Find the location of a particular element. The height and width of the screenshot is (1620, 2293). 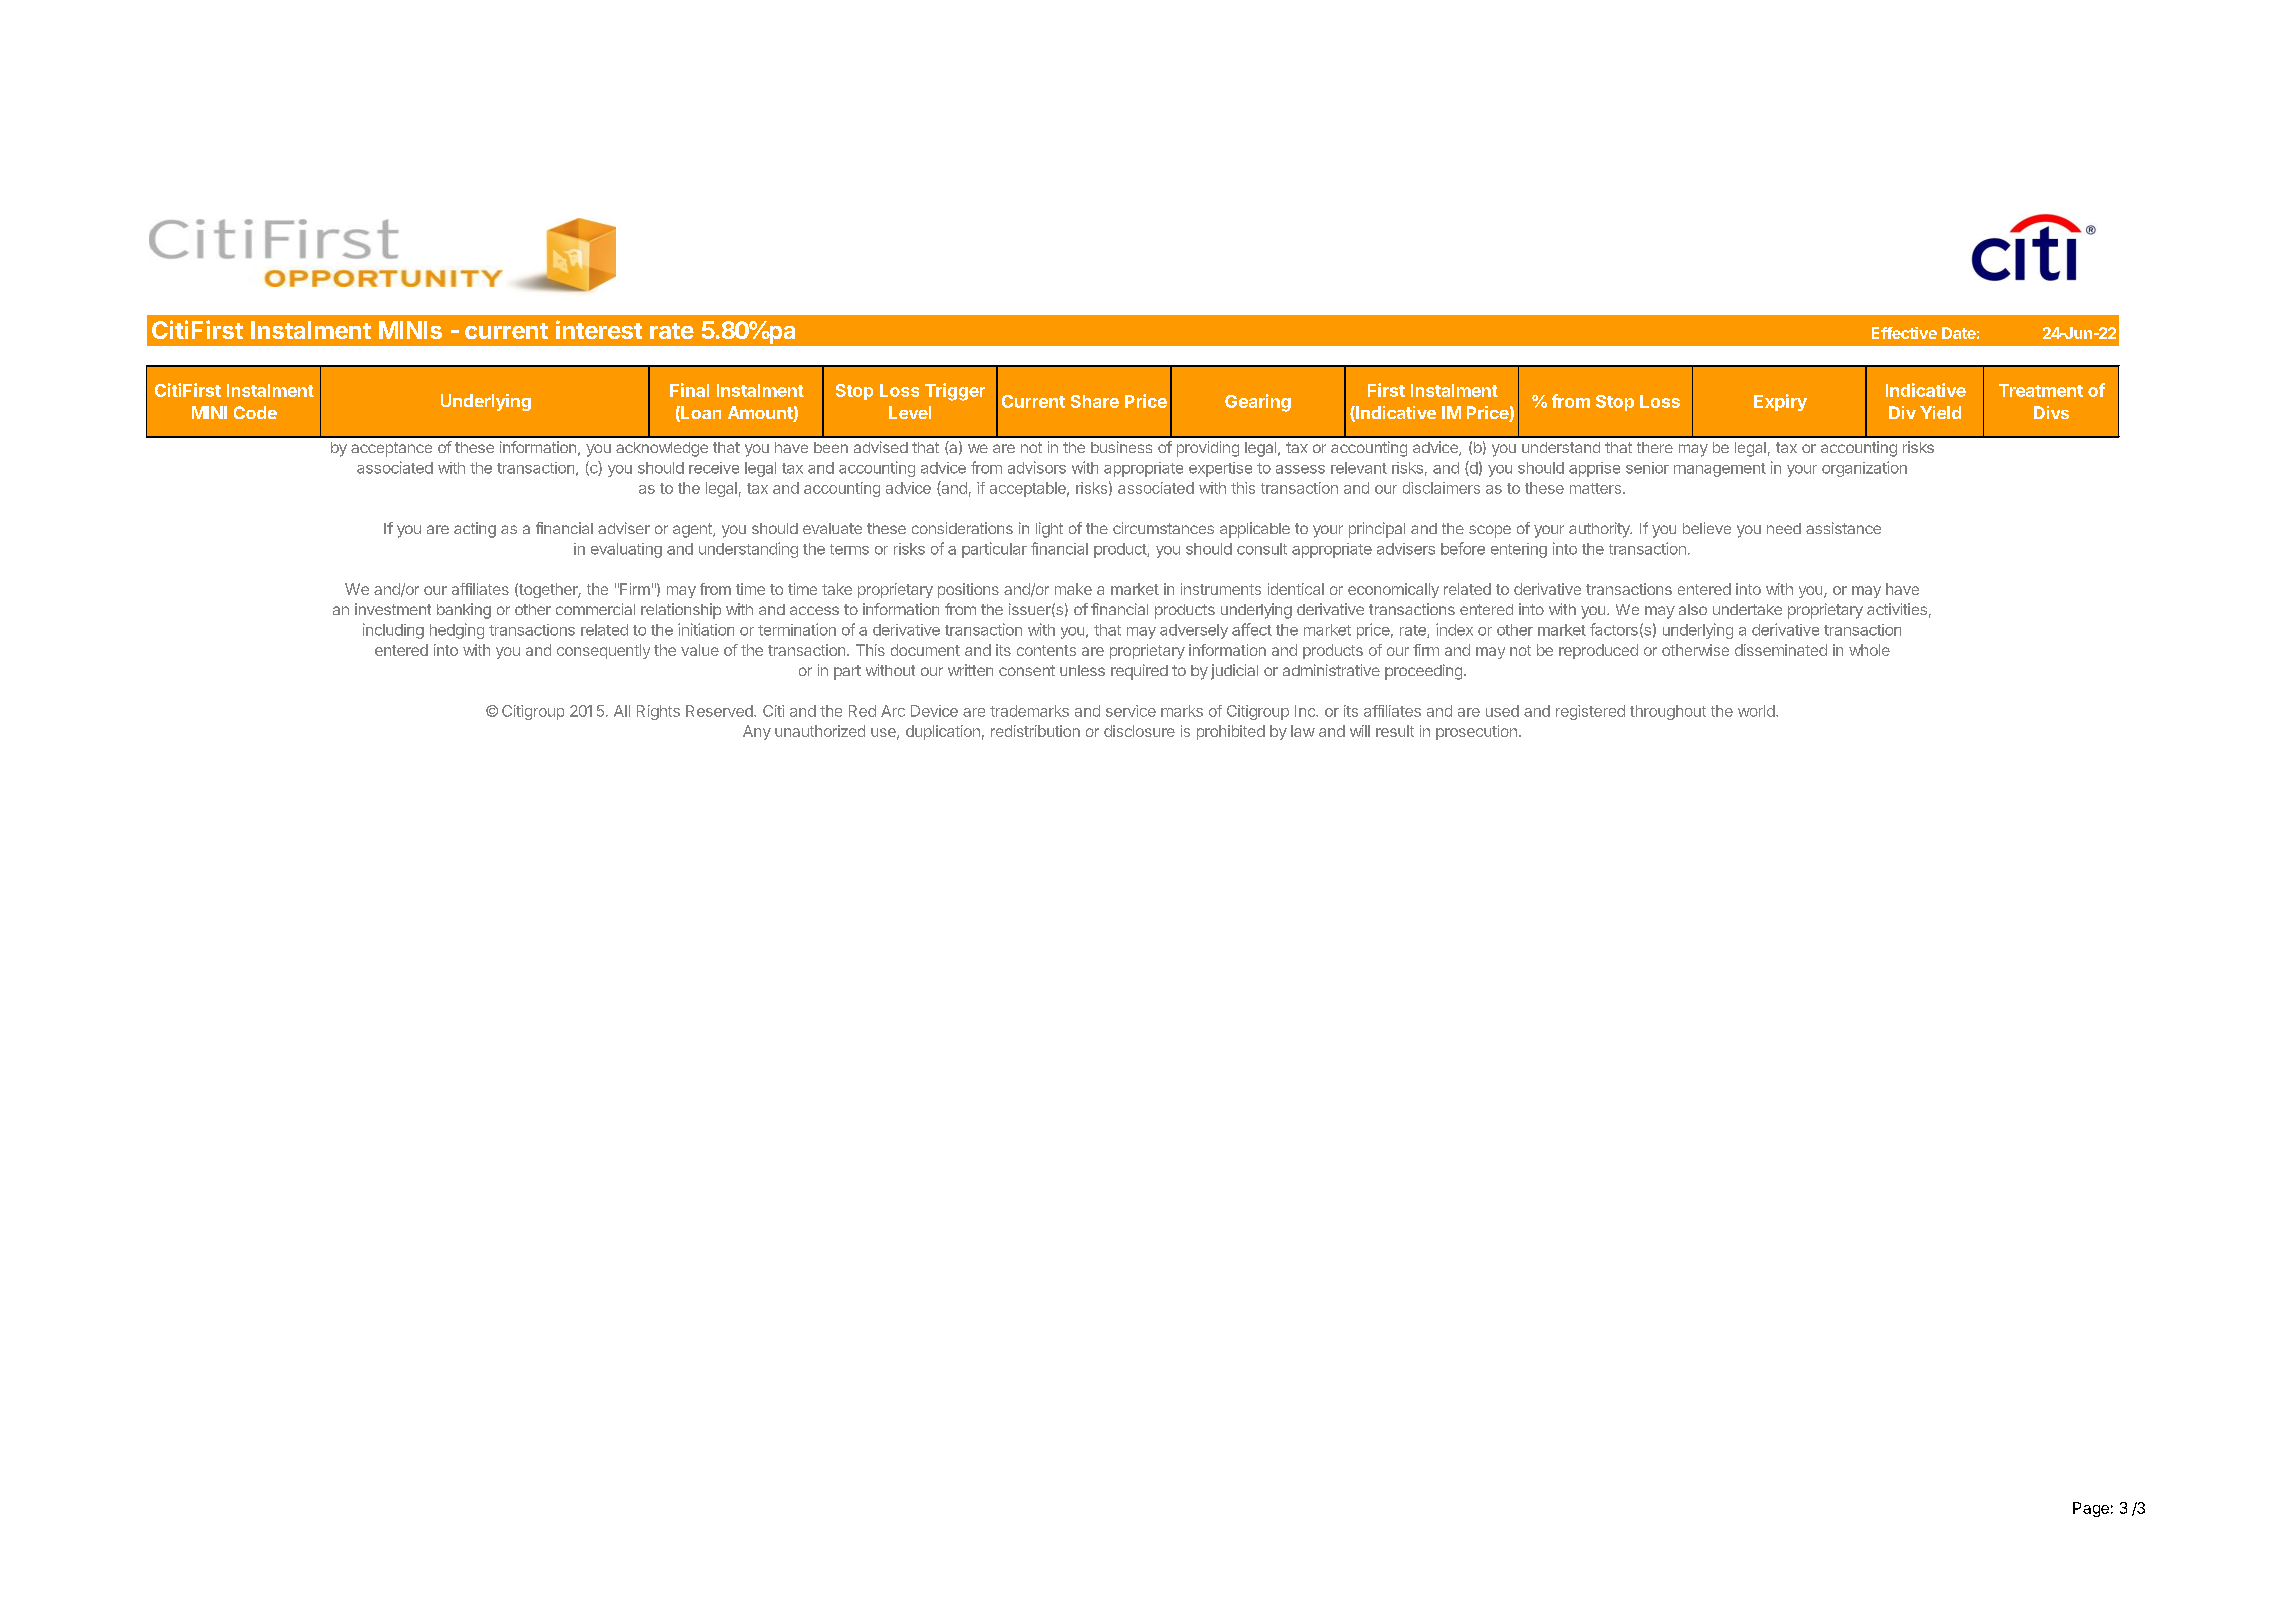

Page is located at coordinates (2091, 1509).
